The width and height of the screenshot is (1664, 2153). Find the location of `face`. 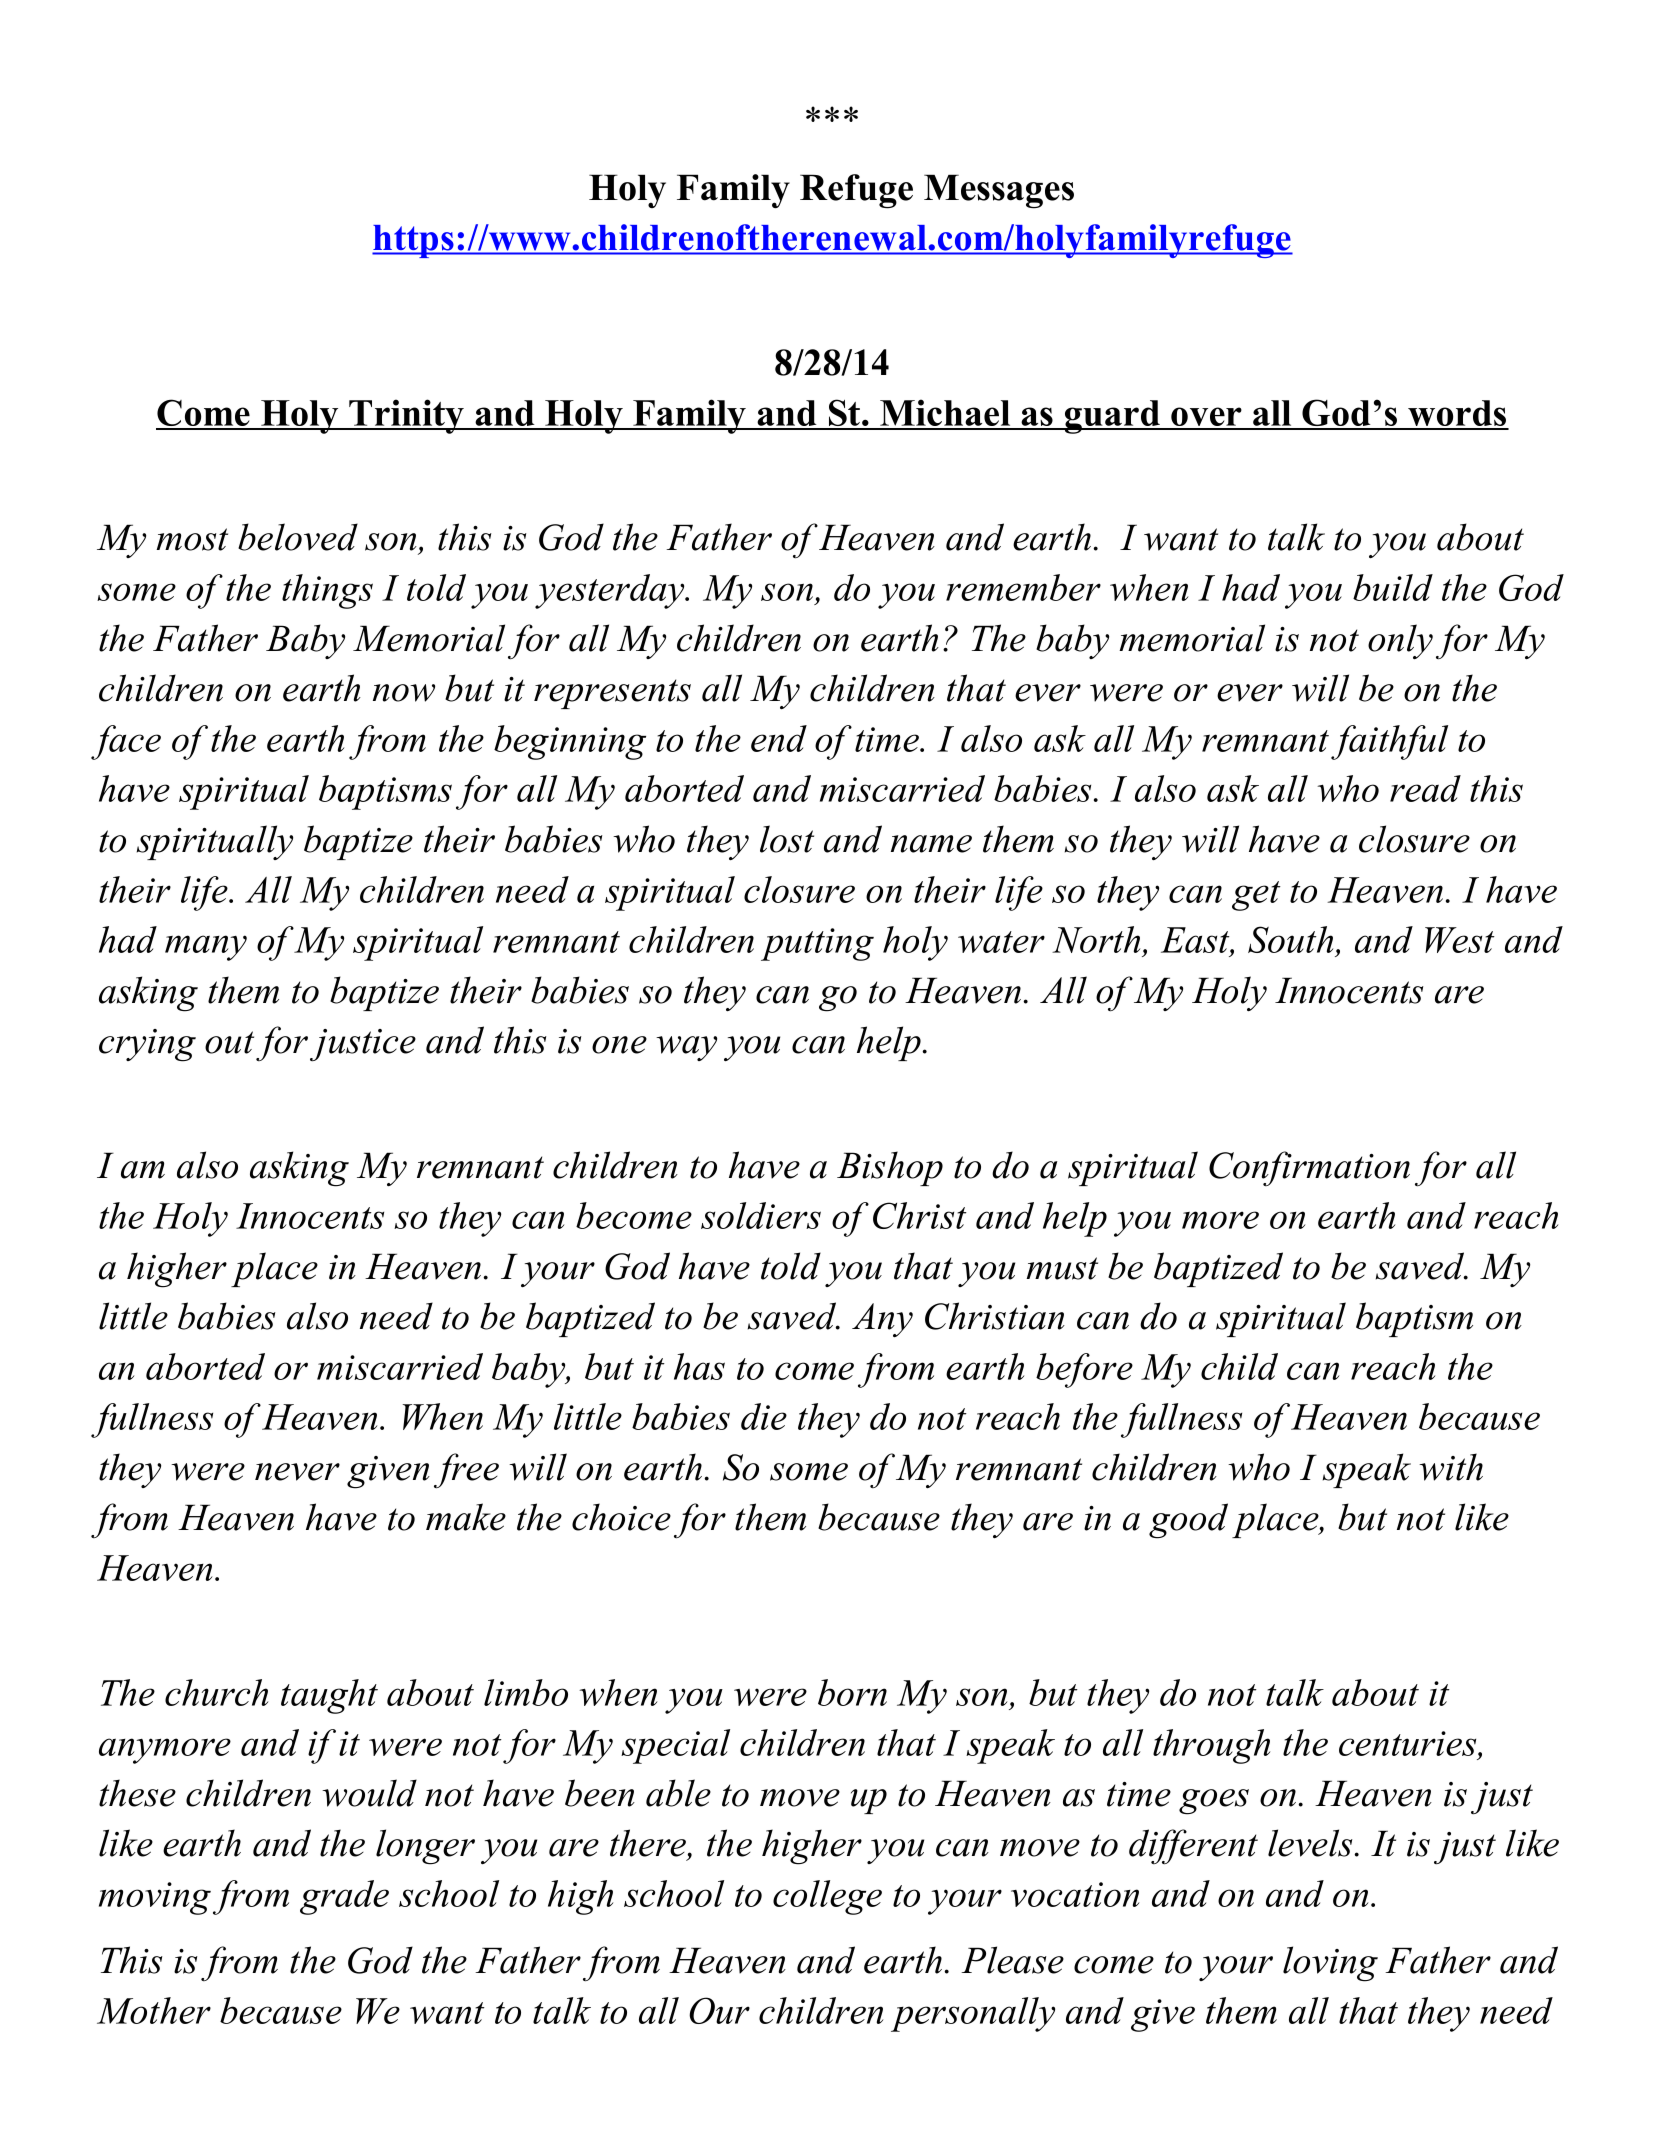

face is located at coordinates (126, 742).
